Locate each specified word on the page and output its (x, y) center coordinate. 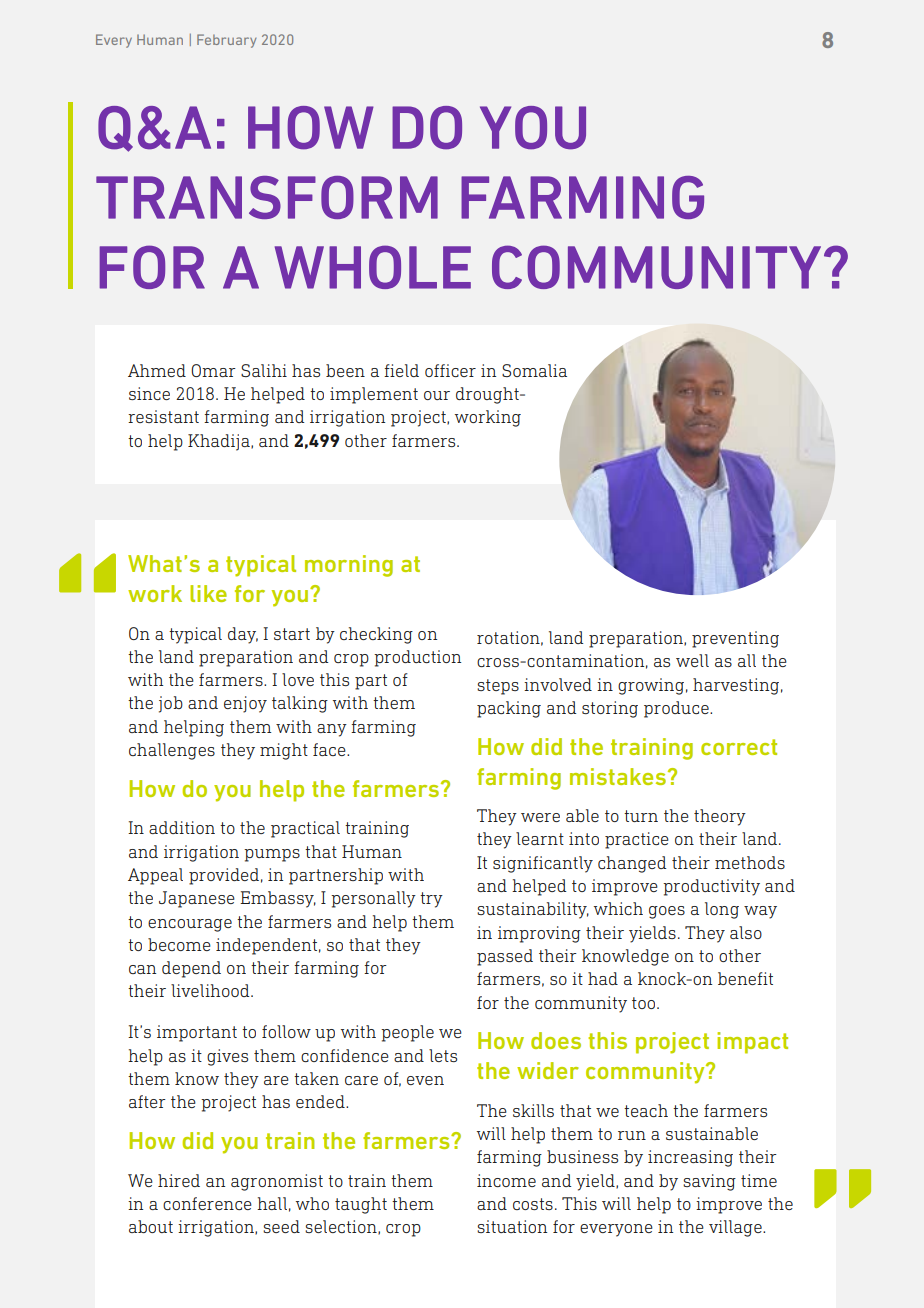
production (417, 658)
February (227, 41)
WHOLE (373, 267)
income (506, 1180)
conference (207, 1203)
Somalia (534, 370)
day (243, 635)
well (692, 660)
